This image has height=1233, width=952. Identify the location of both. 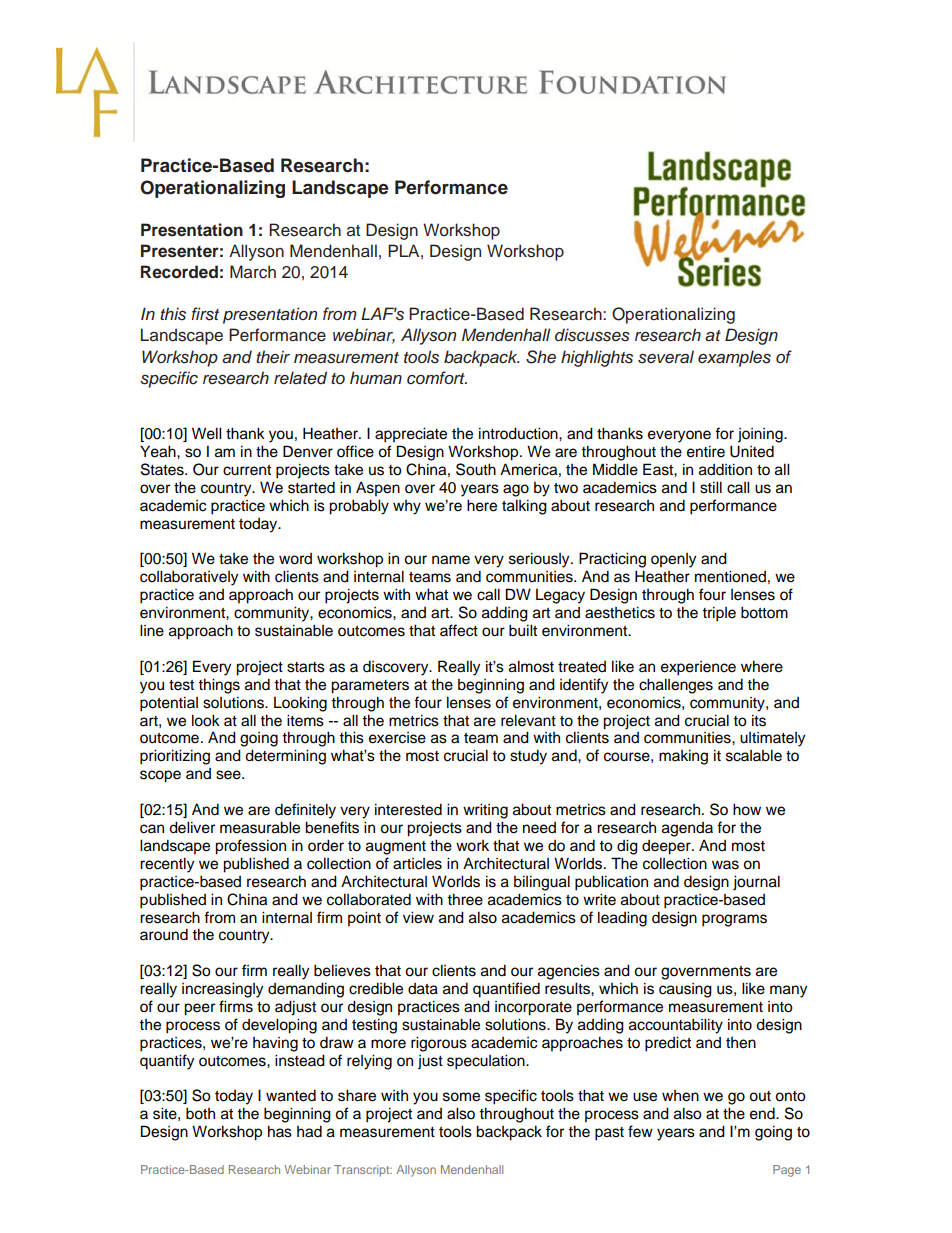
(200, 1113).
